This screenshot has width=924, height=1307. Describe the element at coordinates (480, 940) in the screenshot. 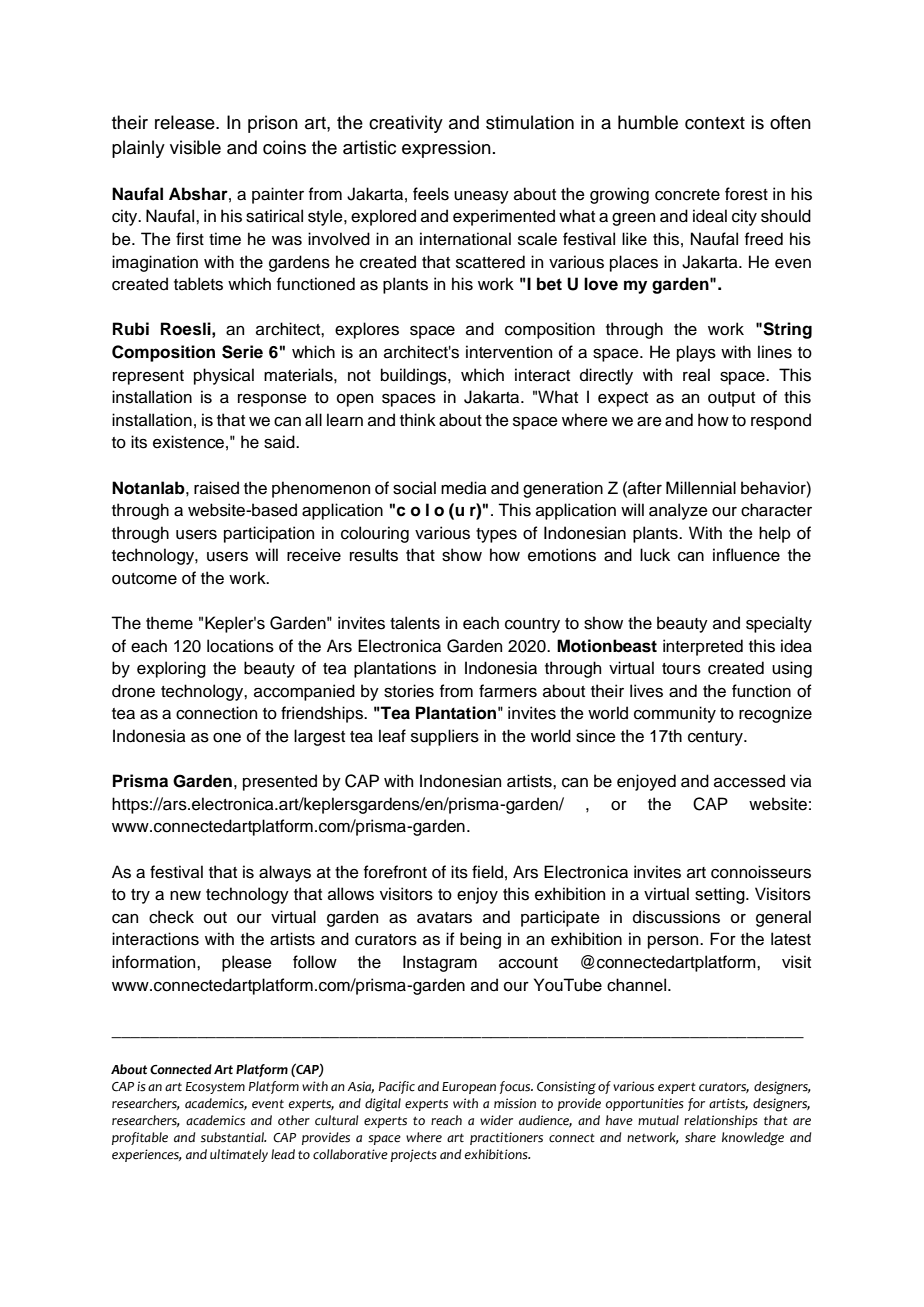

I see `being` at that location.
